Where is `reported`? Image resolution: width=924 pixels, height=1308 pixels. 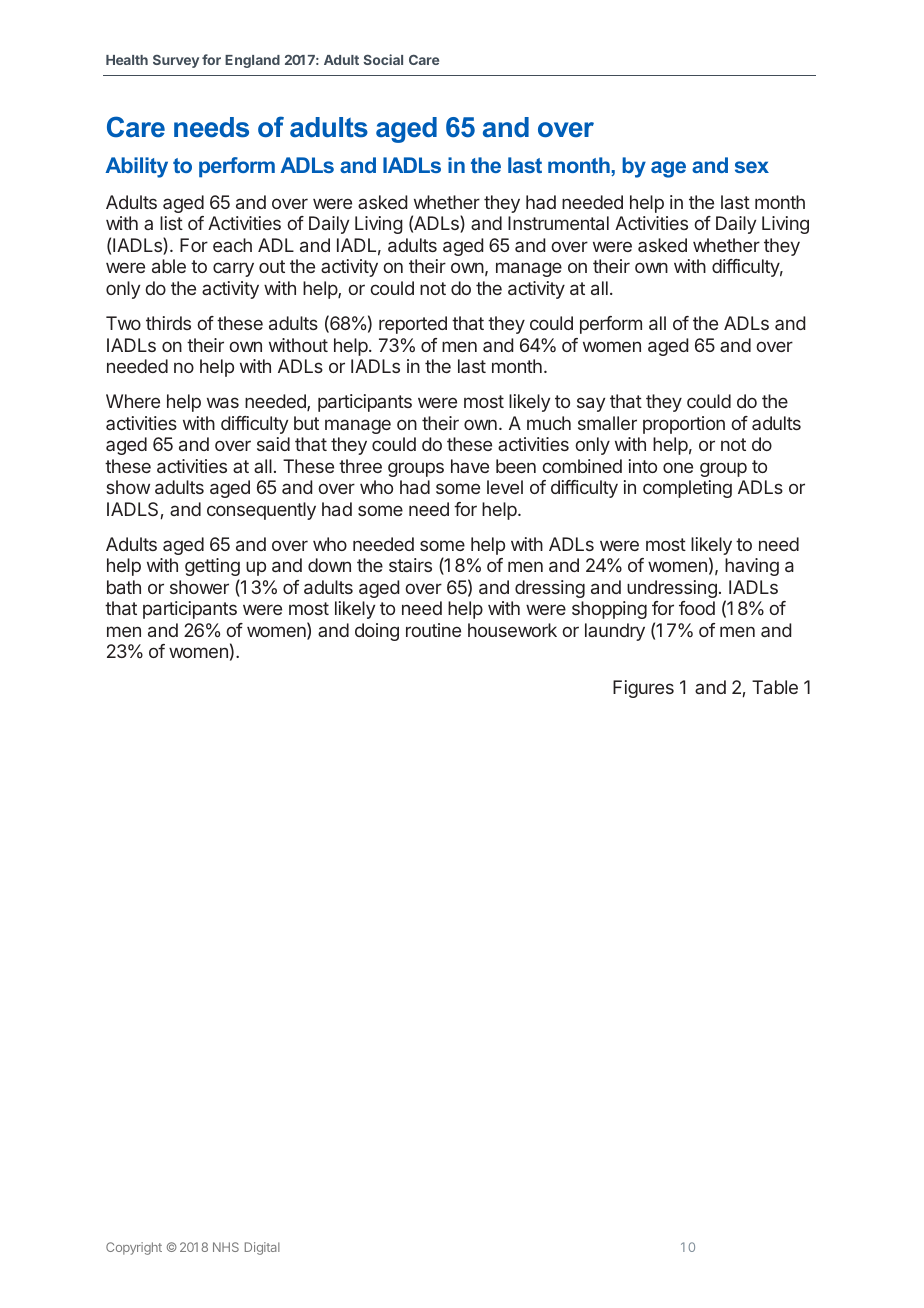 reported is located at coordinates (413, 325).
